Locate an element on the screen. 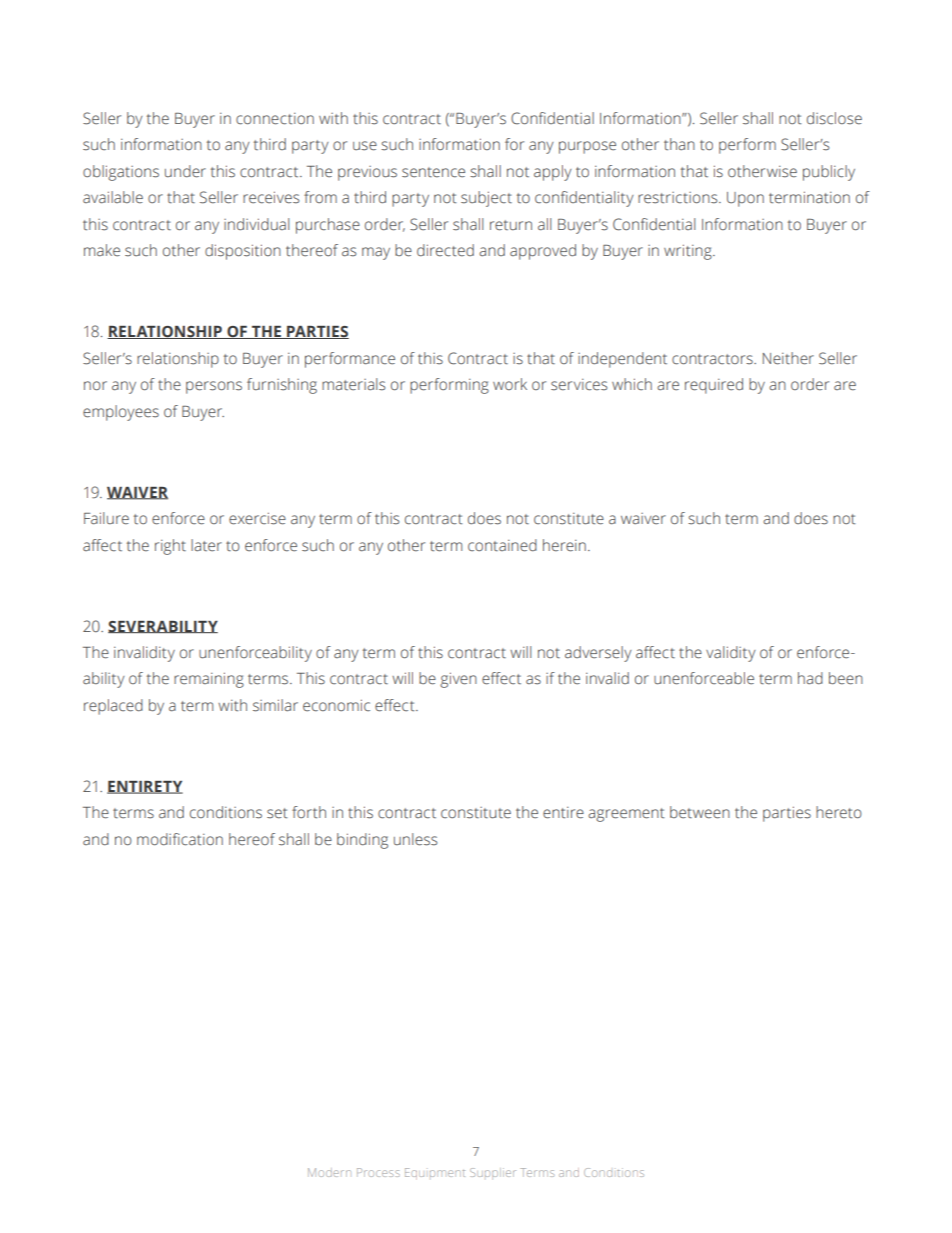  Supplier is located at coordinates (493, 1172).
